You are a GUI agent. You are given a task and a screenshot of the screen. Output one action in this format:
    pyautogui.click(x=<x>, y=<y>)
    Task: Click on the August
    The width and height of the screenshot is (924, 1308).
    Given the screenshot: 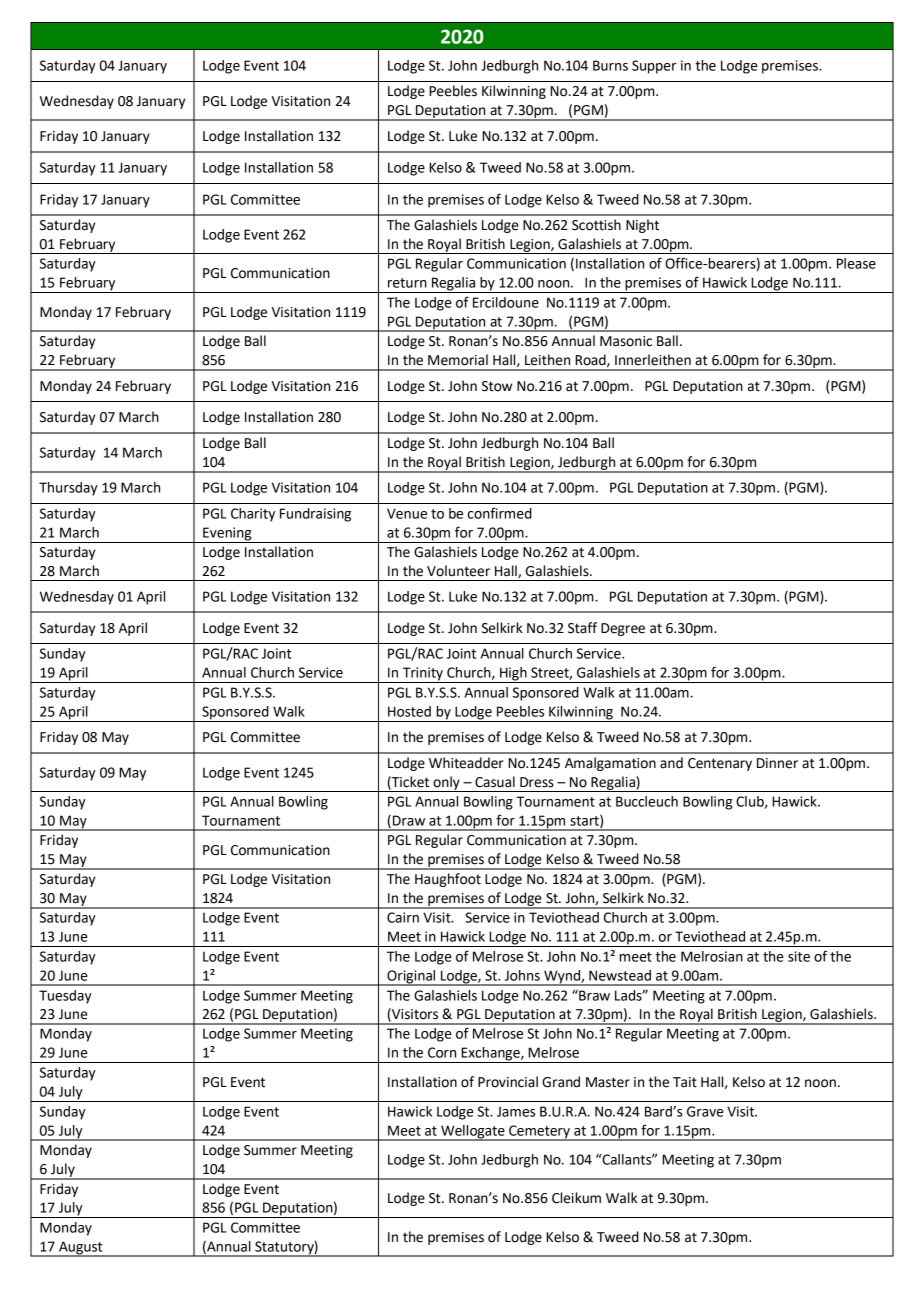 What is the action you would take?
    pyautogui.click(x=81, y=1249)
